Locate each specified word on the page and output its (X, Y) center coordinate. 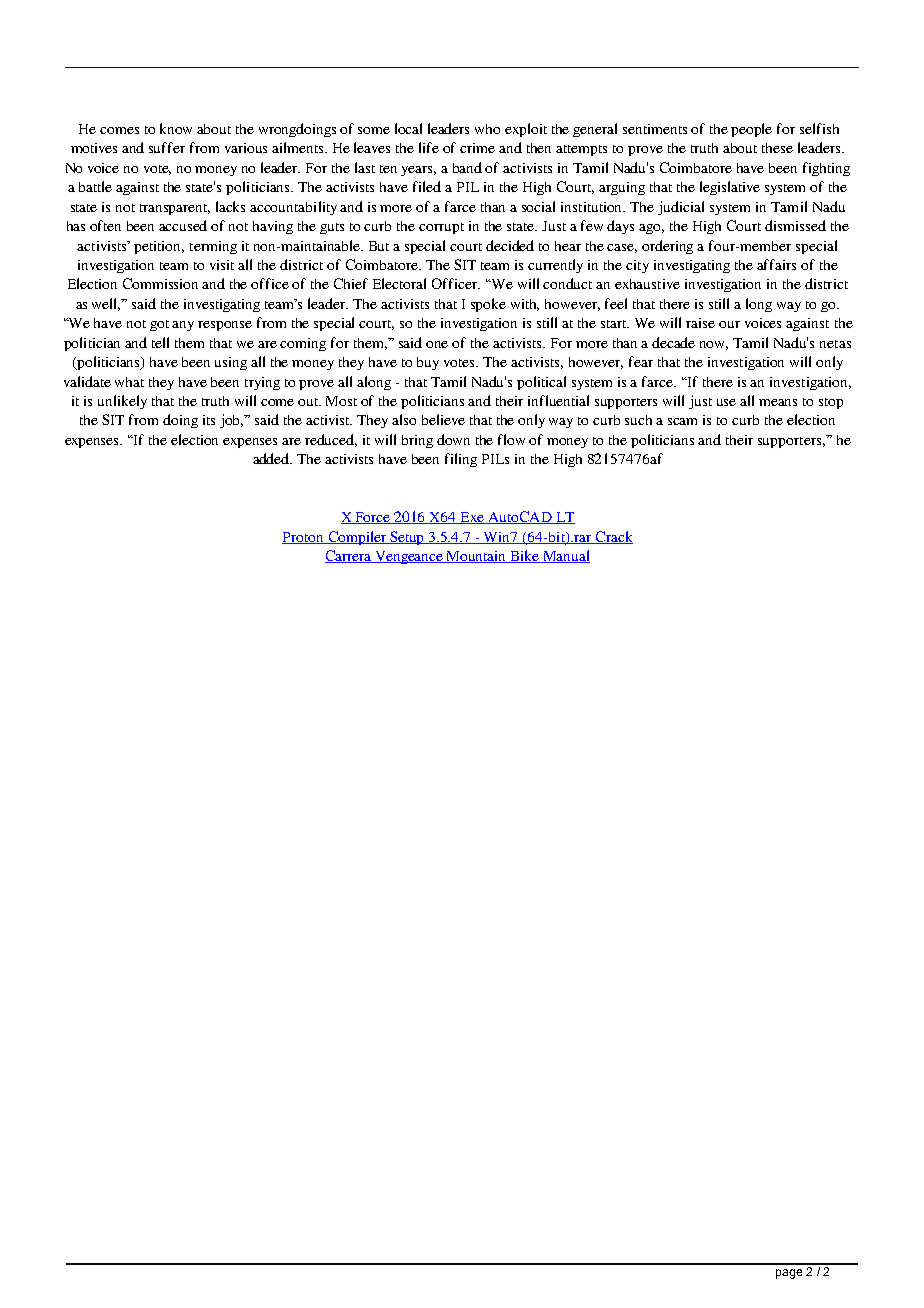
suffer (167, 147)
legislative (730, 188)
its (209, 420)
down (453, 439)
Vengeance (410, 557)
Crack (613, 537)
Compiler (357, 538)
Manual (565, 556)
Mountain (477, 557)
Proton (304, 538)
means (778, 402)
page (789, 1274)
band (467, 167)
